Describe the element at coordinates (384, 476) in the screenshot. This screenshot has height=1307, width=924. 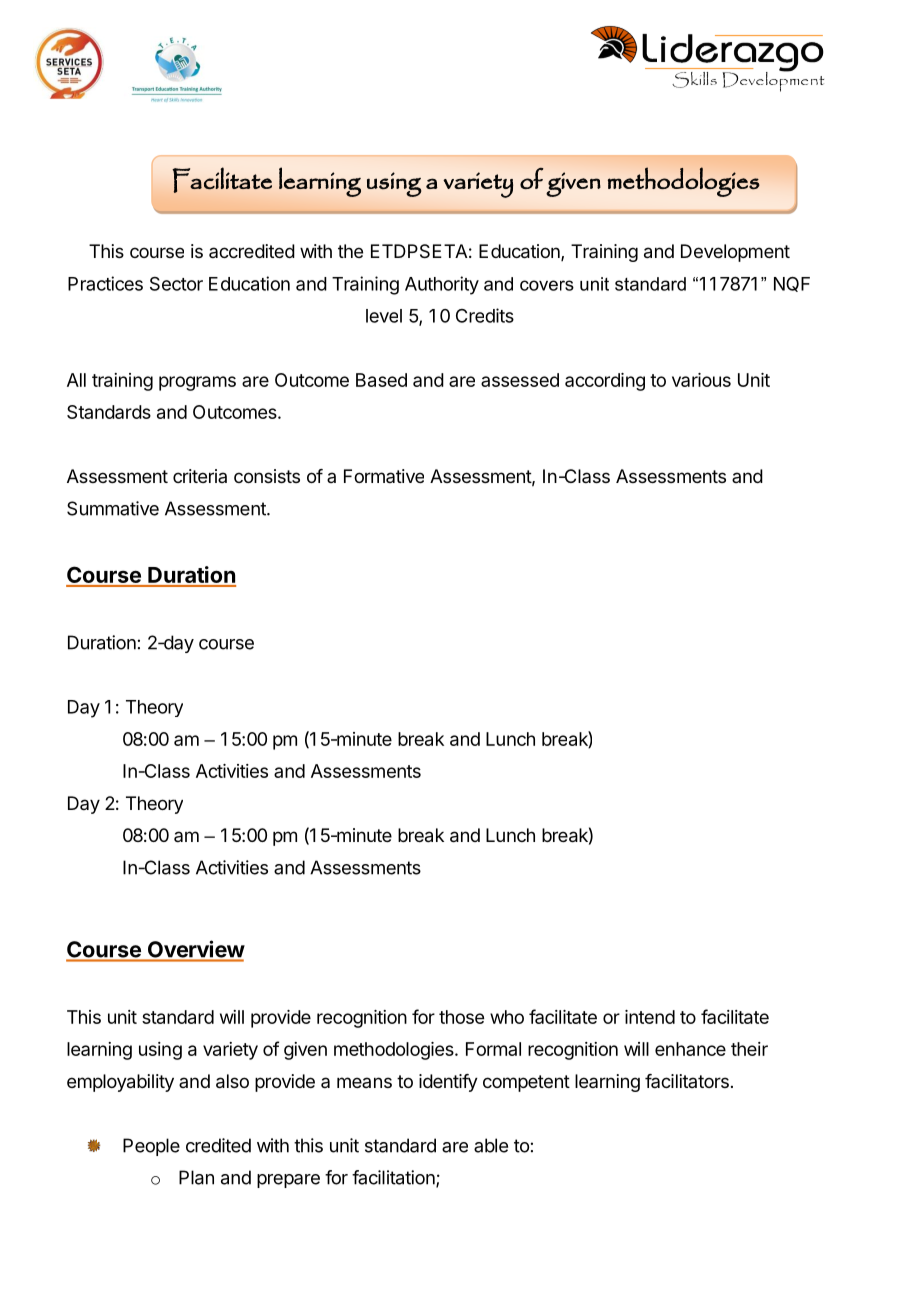
I see `Formative` at that location.
